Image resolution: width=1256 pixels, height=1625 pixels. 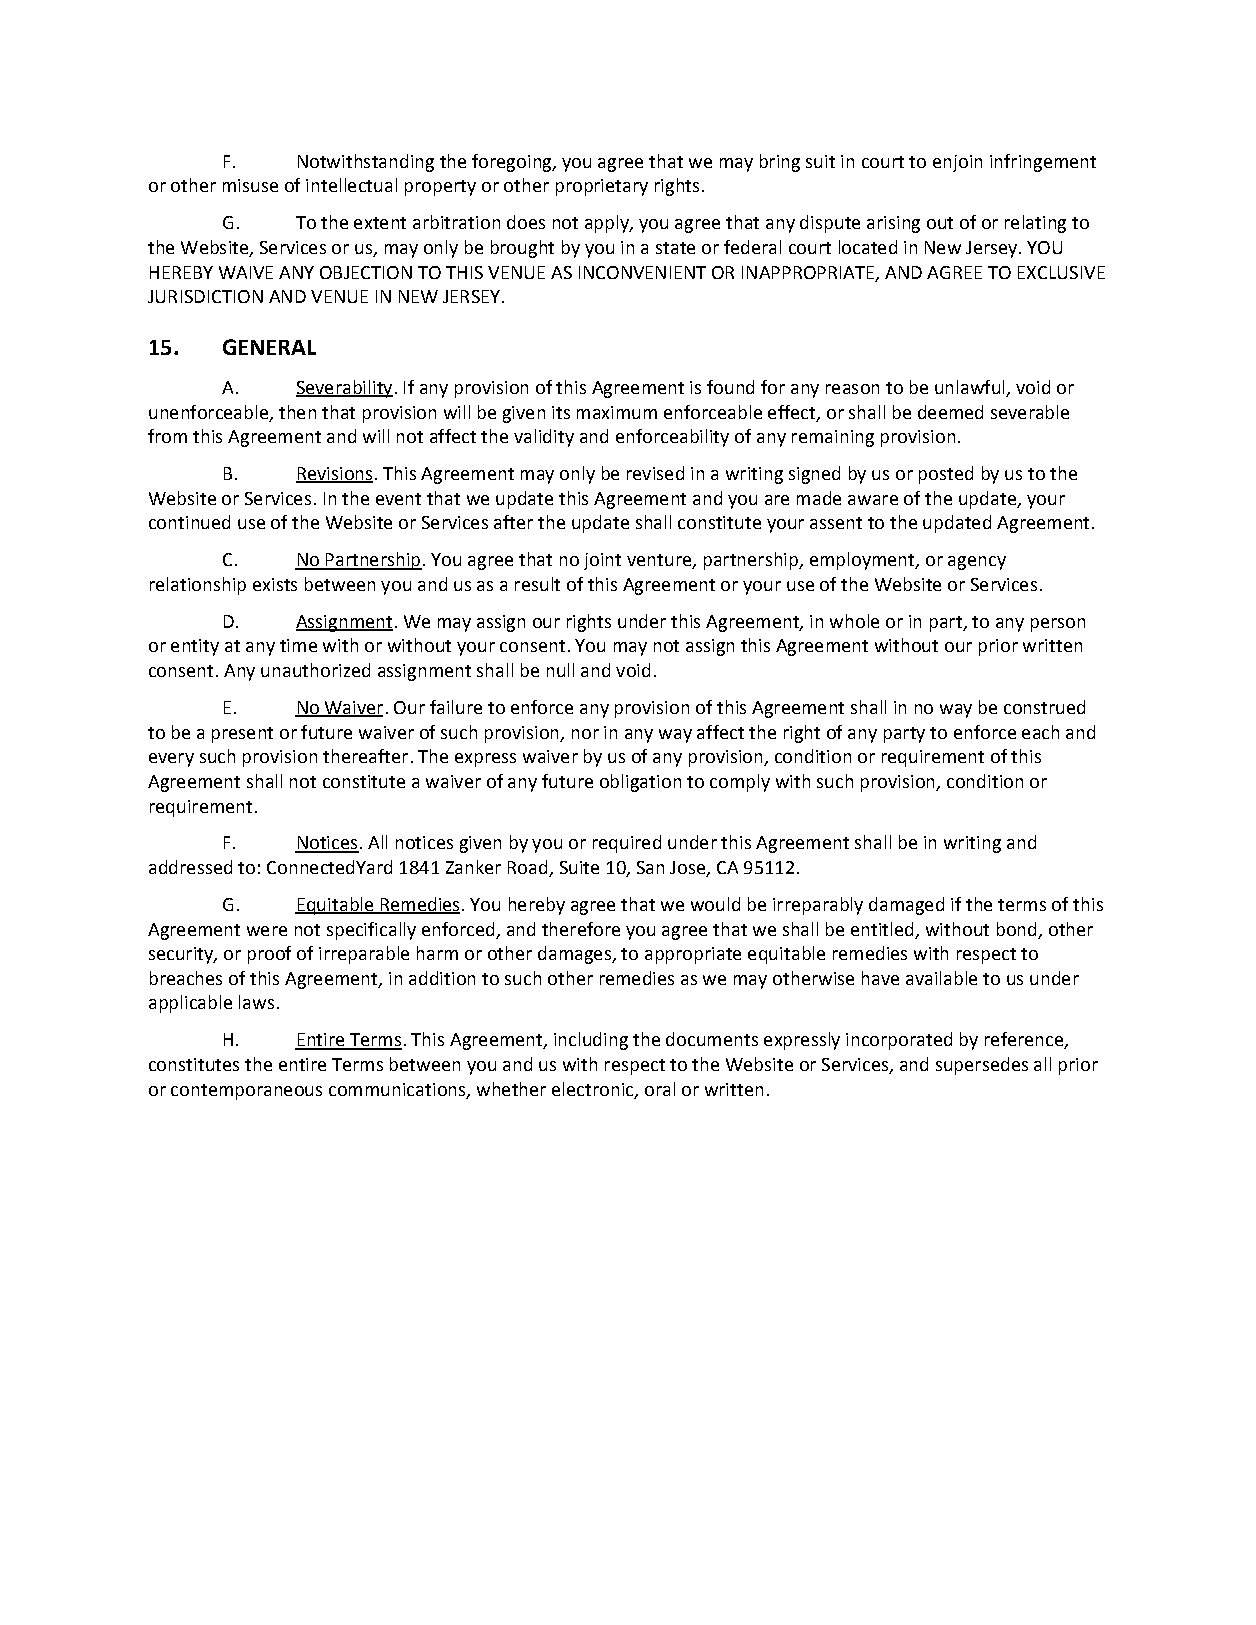 What do you see at coordinates (946, 475) in the page?
I see `posted` at bounding box center [946, 475].
